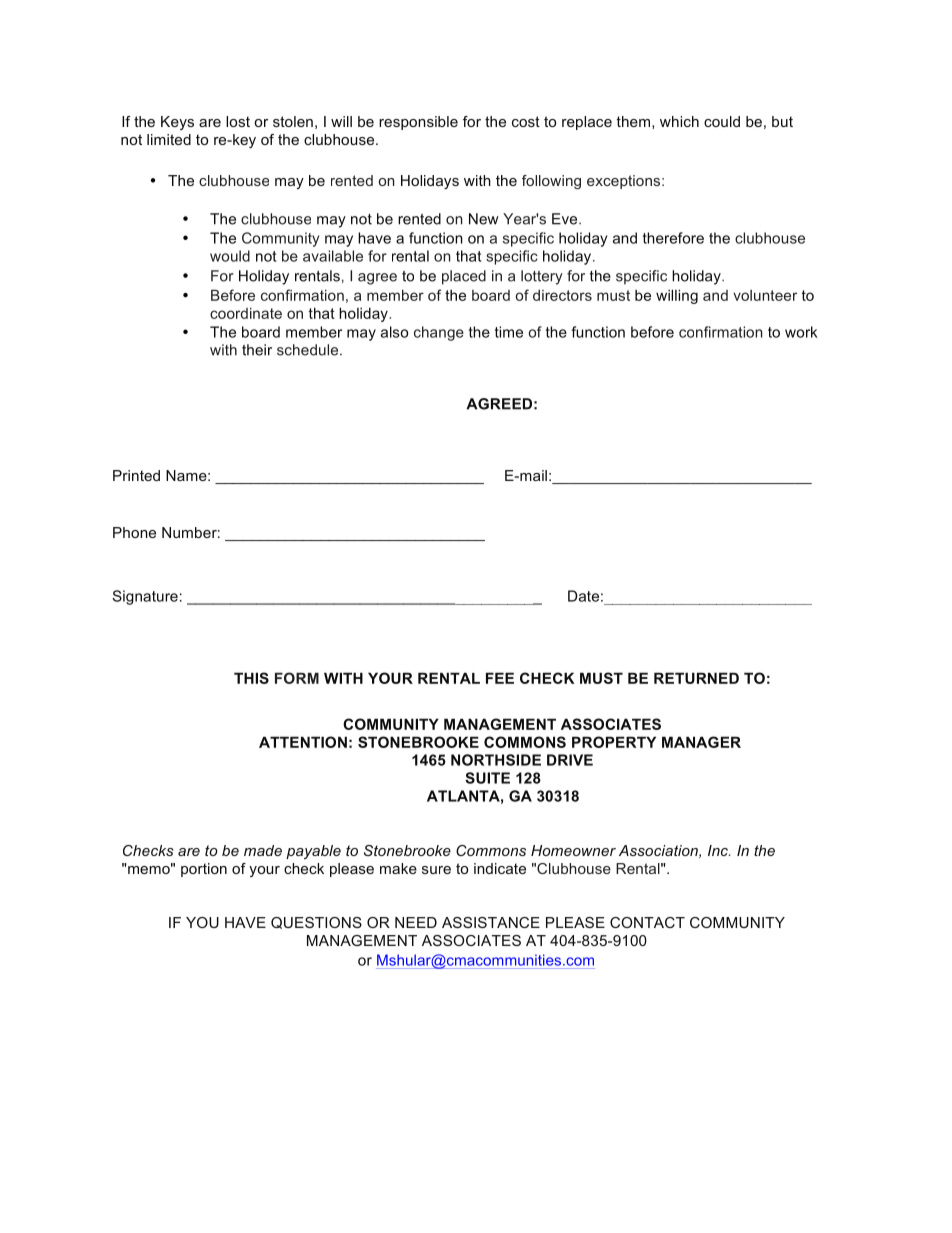  I want to click on ASSISTANCE, so click(491, 922).
